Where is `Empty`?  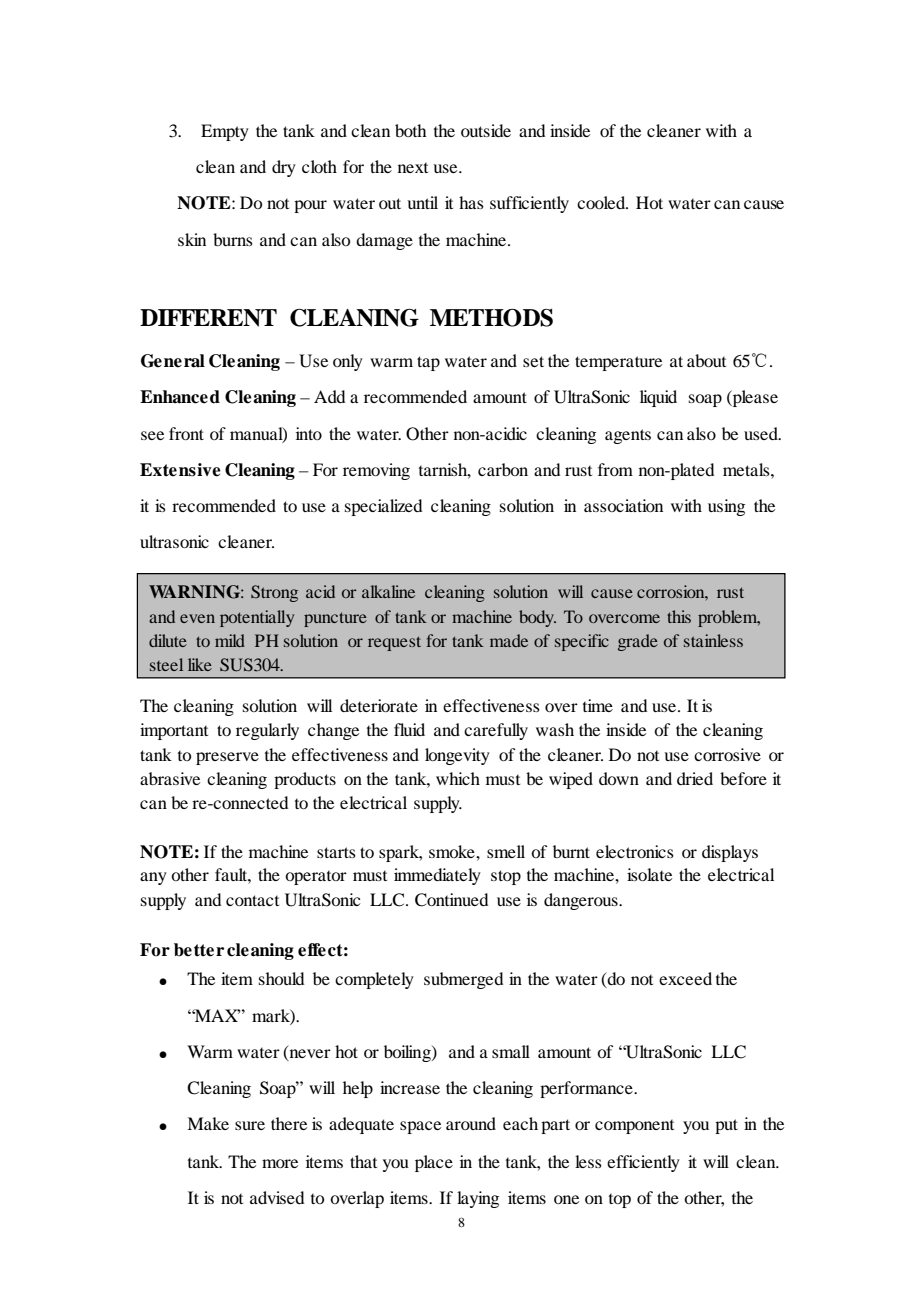 Empty is located at coordinates (225, 132).
